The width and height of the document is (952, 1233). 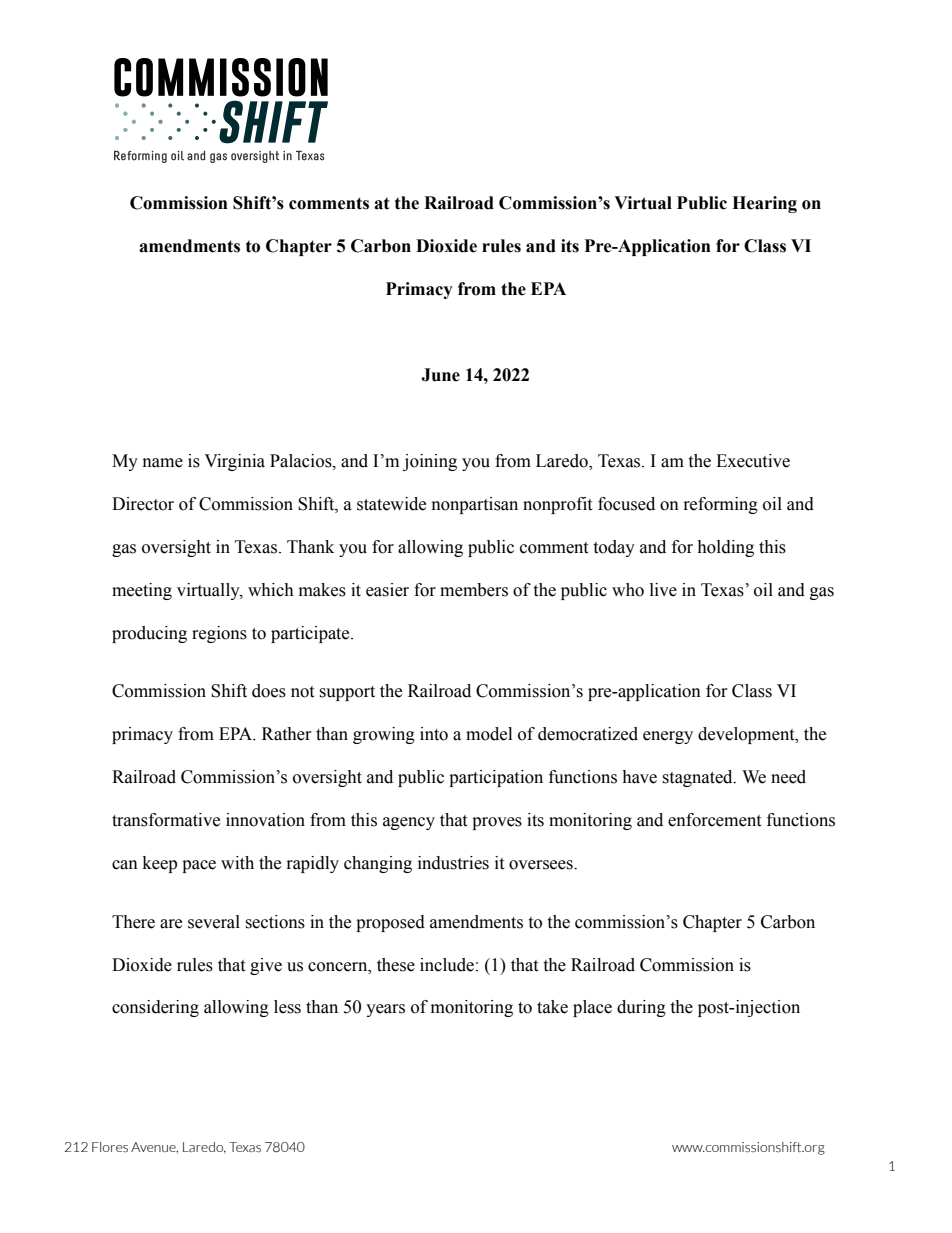 What do you see at coordinates (110, 1147) in the document?
I see `Flores` at bounding box center [110, 1147].
